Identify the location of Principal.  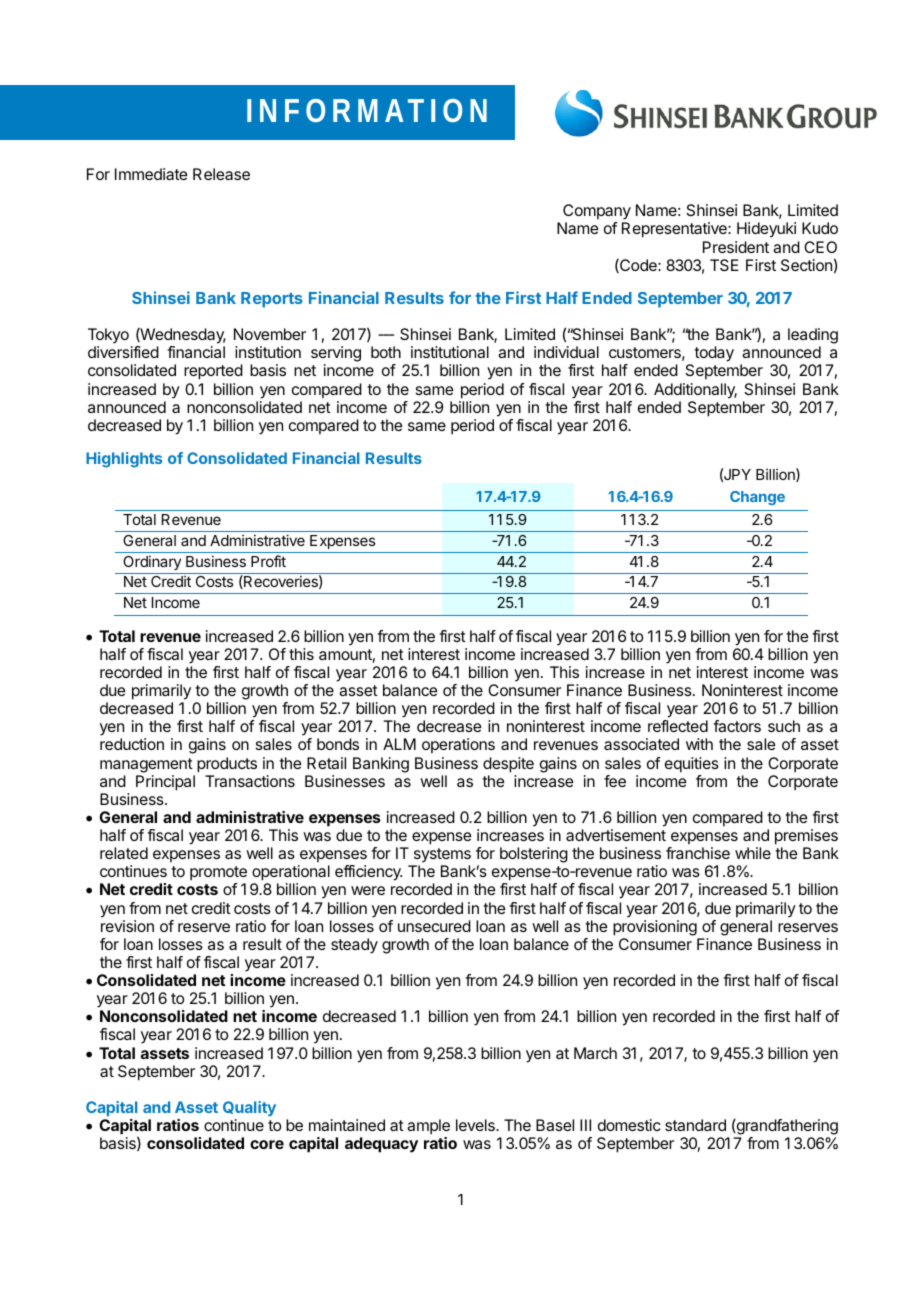
(165, 783).
